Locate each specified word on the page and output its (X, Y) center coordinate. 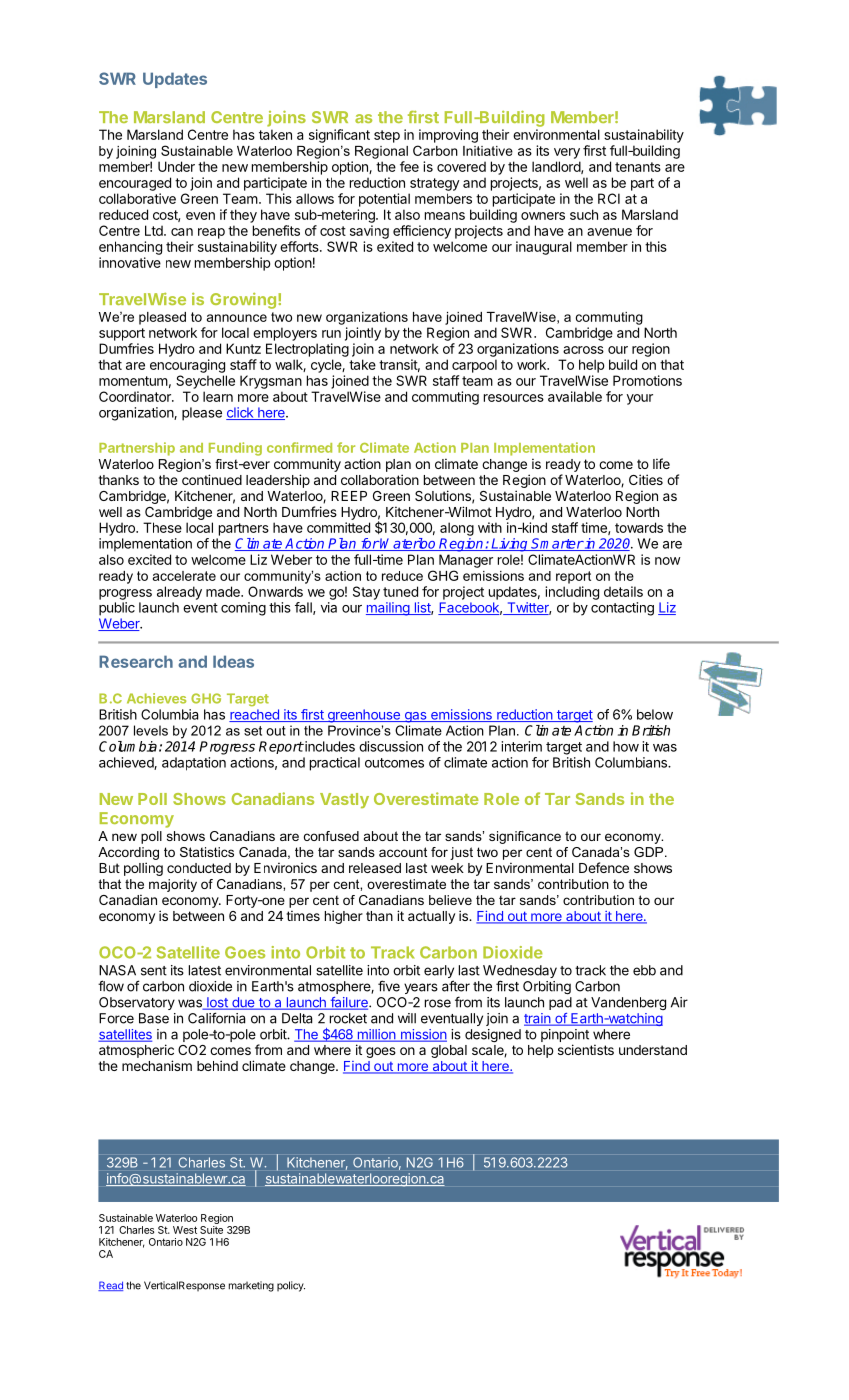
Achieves (156, 698)
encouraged (135, 184)
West (185, 1230)
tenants (638, 167)
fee (409, 166)
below (655, 714)
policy (291, 1286)
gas (415, 717)
